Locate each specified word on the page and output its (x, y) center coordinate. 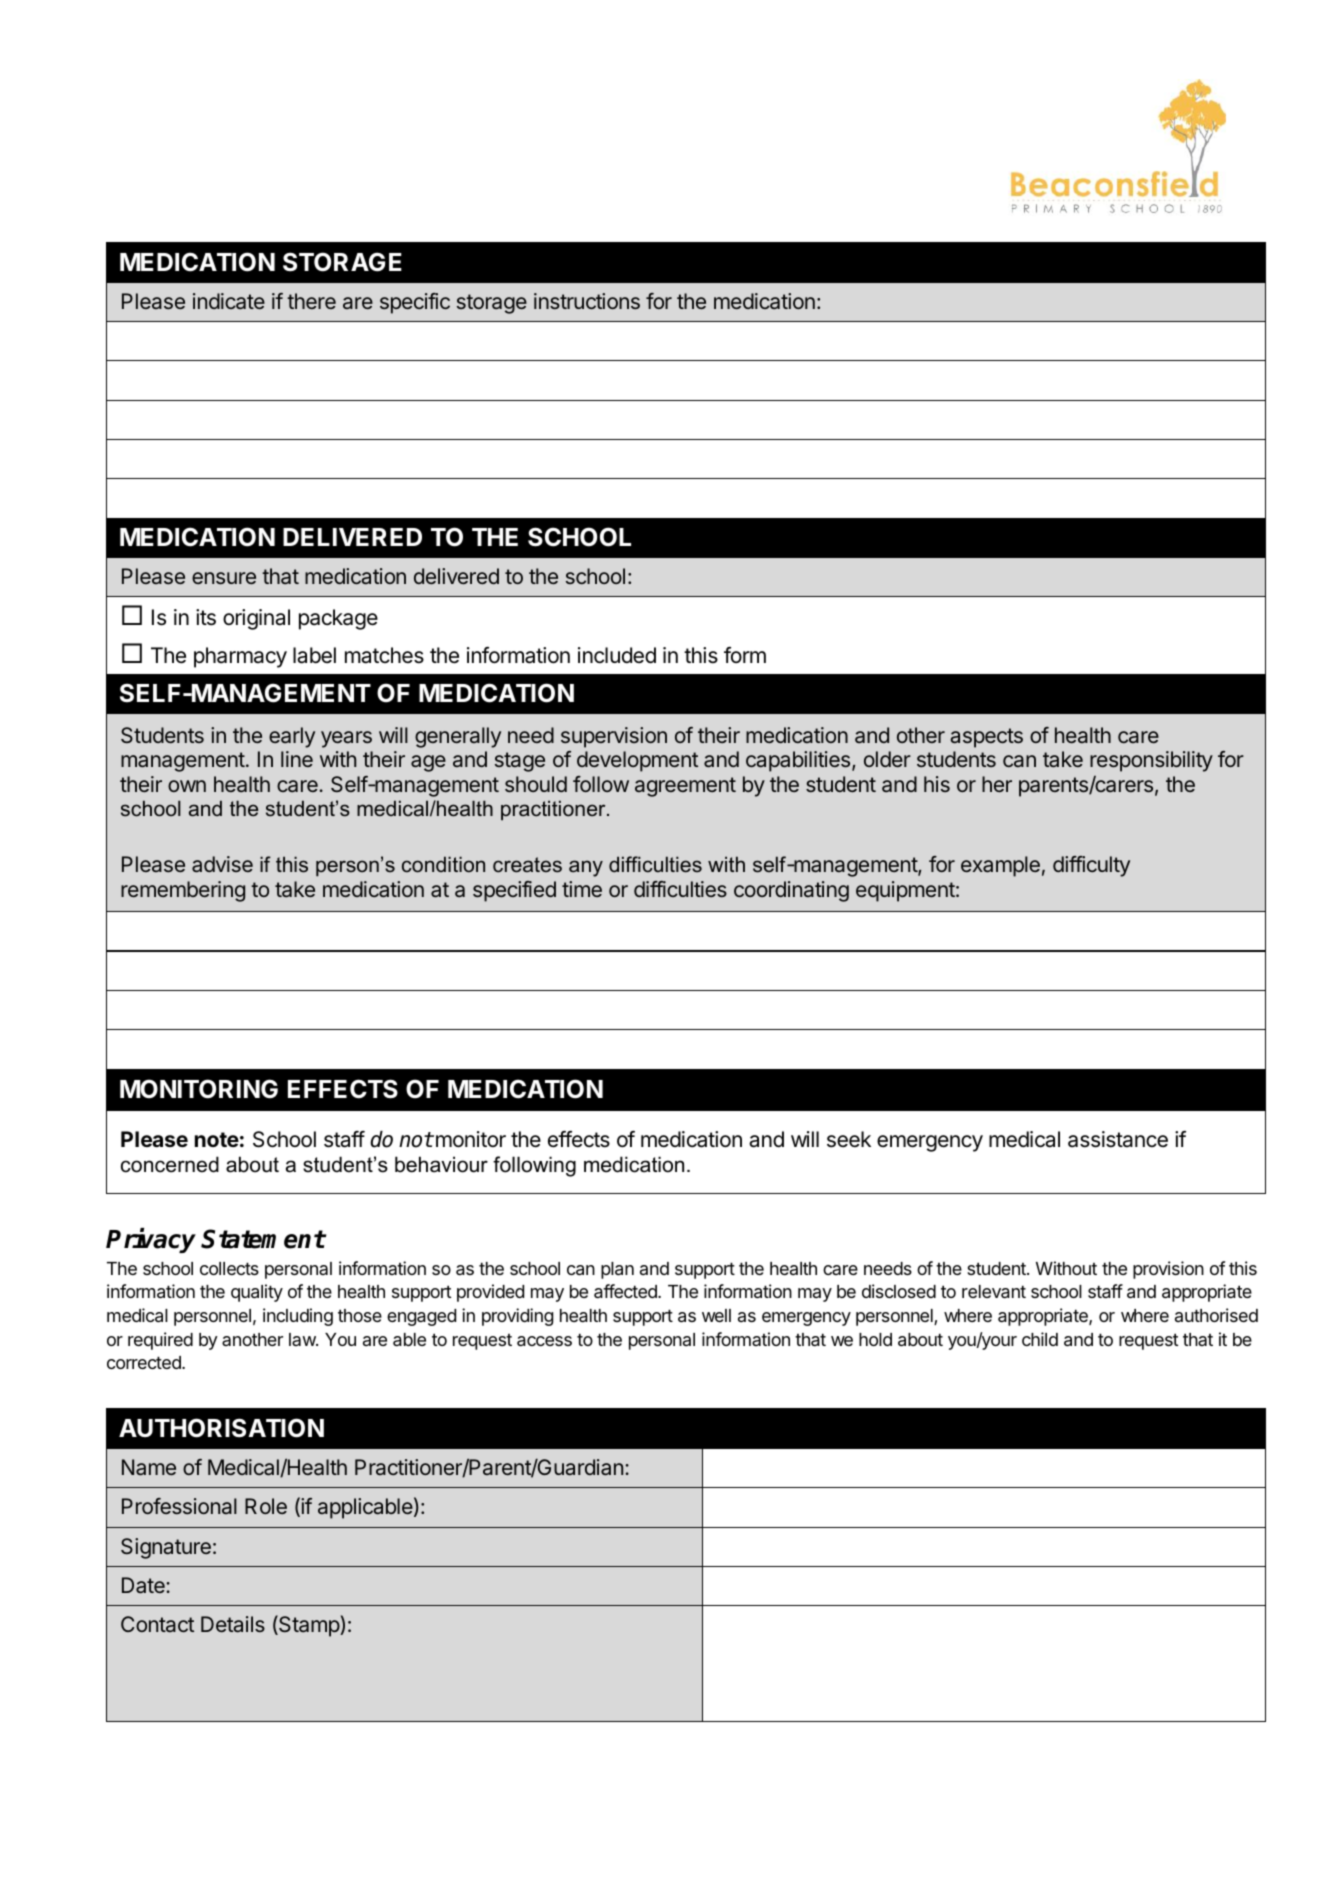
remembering (183, 891)
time (582, 889)
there (311, 301)
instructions (587, 301)
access (544, 1341)
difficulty (1091, 866)
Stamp (309, 1626)
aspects (986, 738)
